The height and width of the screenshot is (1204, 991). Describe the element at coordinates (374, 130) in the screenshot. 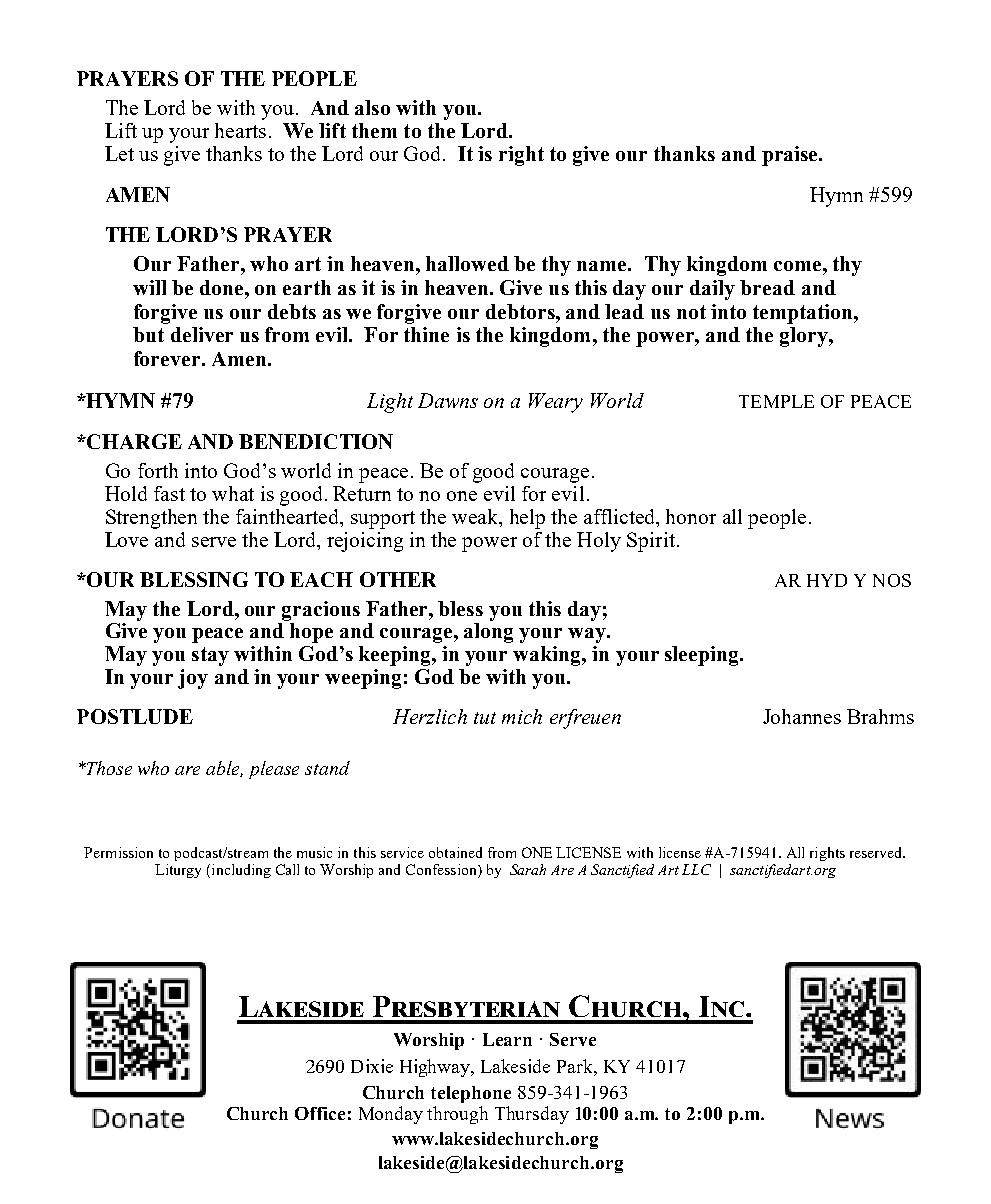

I see `them` at that location.
